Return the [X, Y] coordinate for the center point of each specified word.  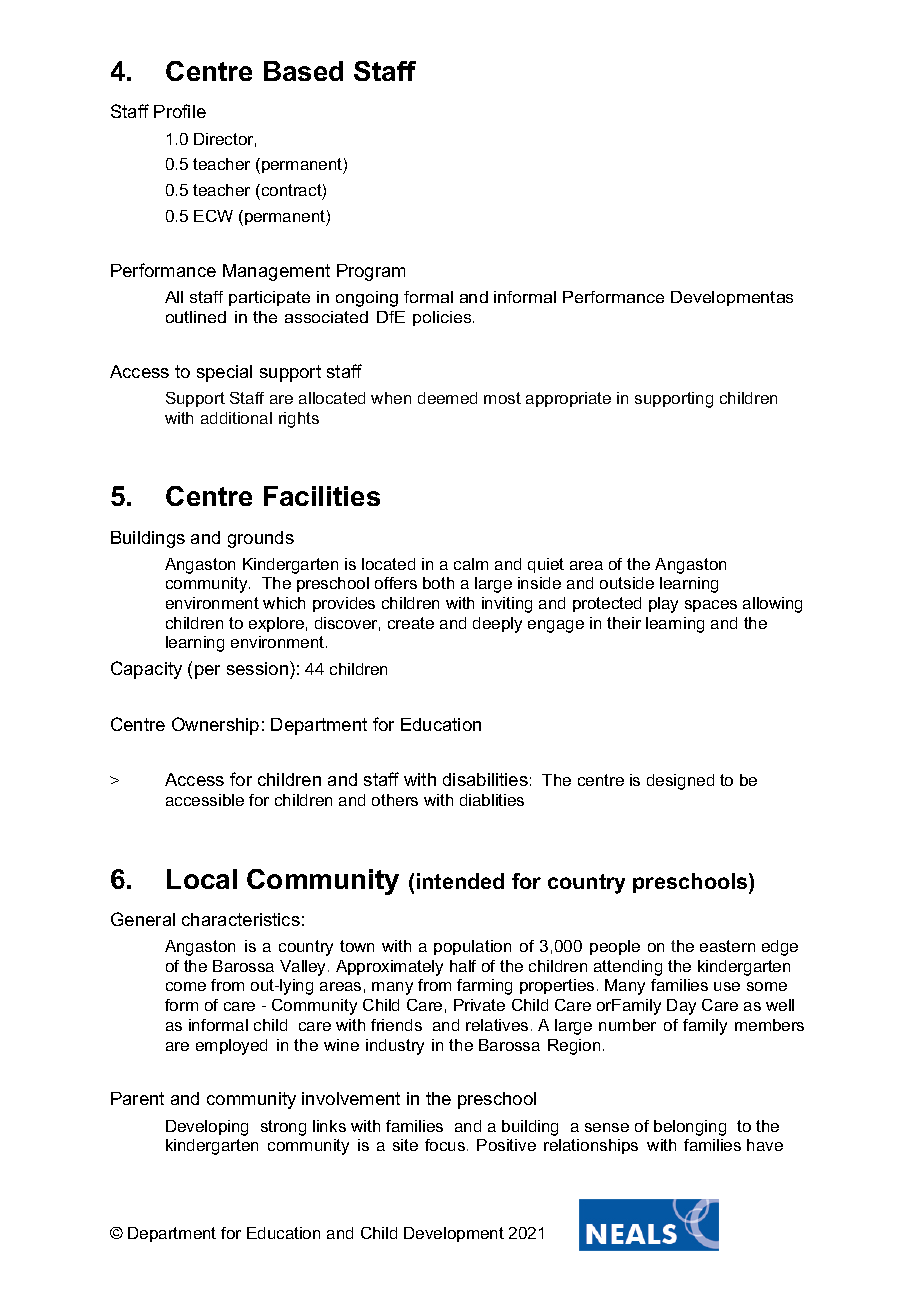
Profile [180, 111]
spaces [711, 606]
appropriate [568, 399]
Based [303, 71]
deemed [447, 398]
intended [460, 881]
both [438, 583]
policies [443, 318]
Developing [207, 1128]
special [224, 373]
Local [202, 879]
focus [446, 1145]
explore [276, 624]
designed [680, 782]
